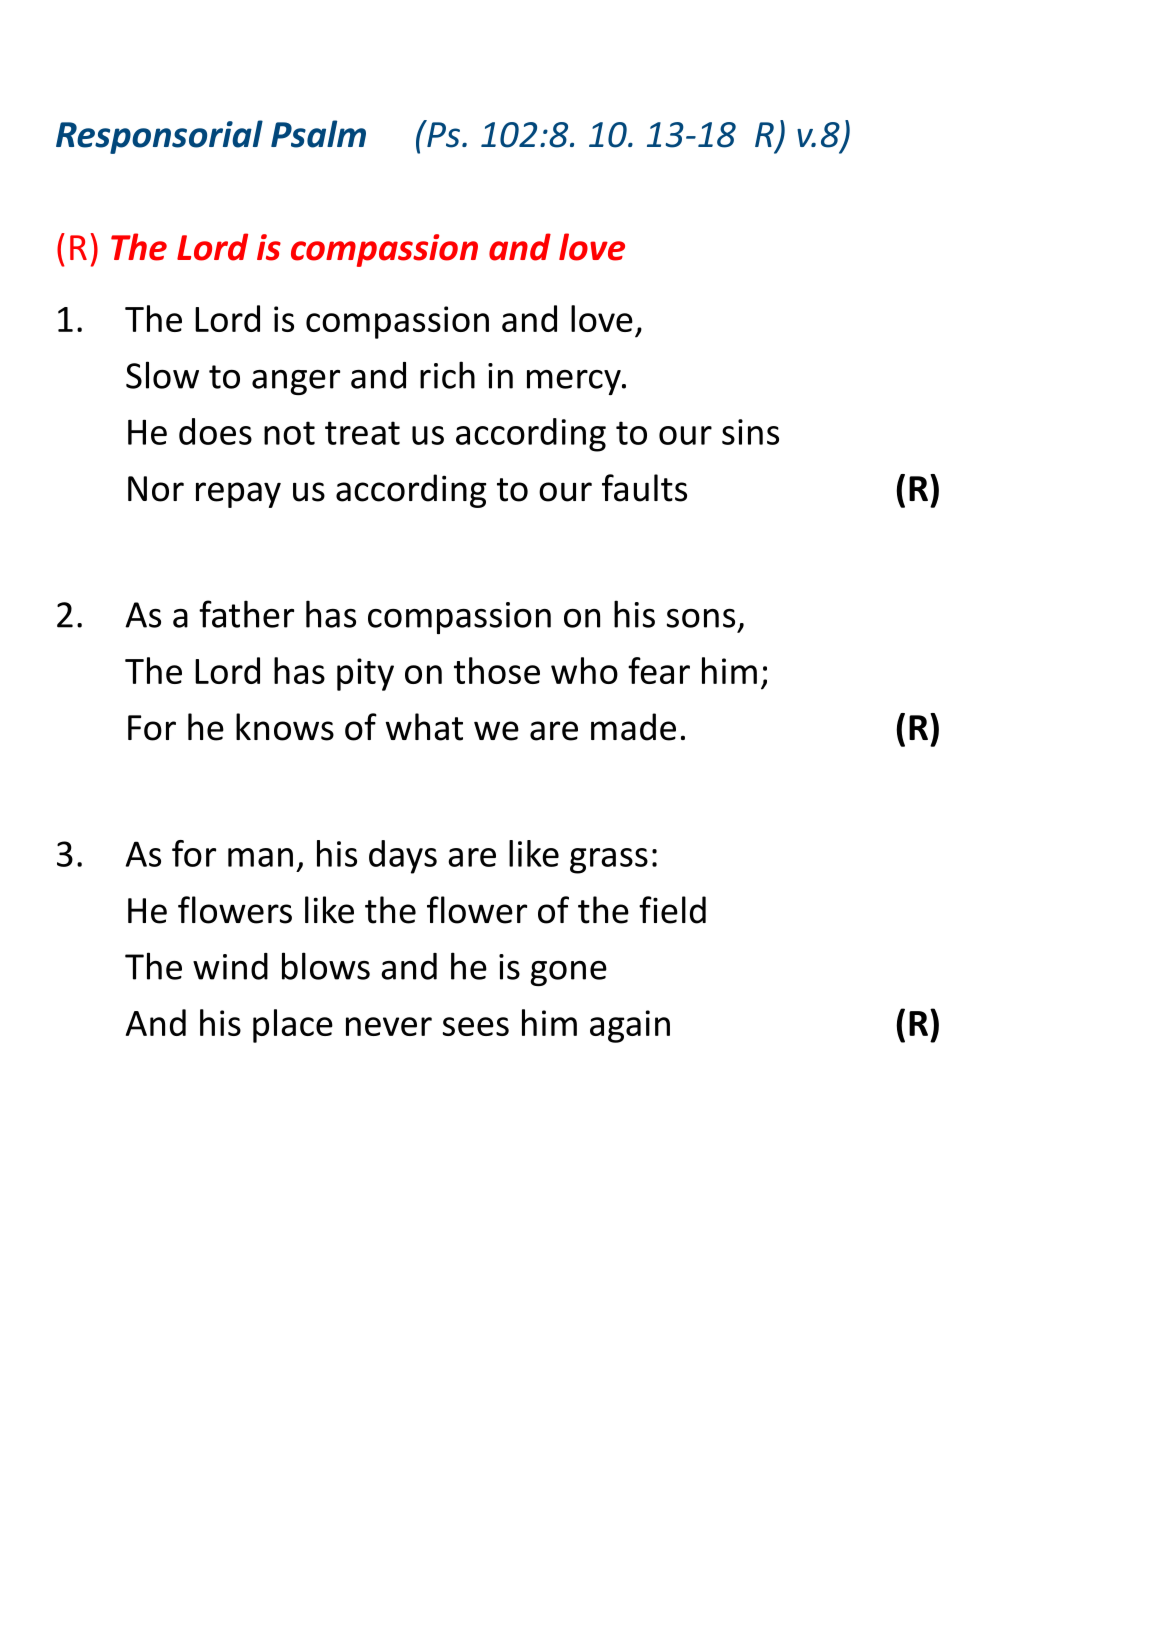  Describe the element at coordinates (230, 966) in the screenshot. I see `wind` at that location.
